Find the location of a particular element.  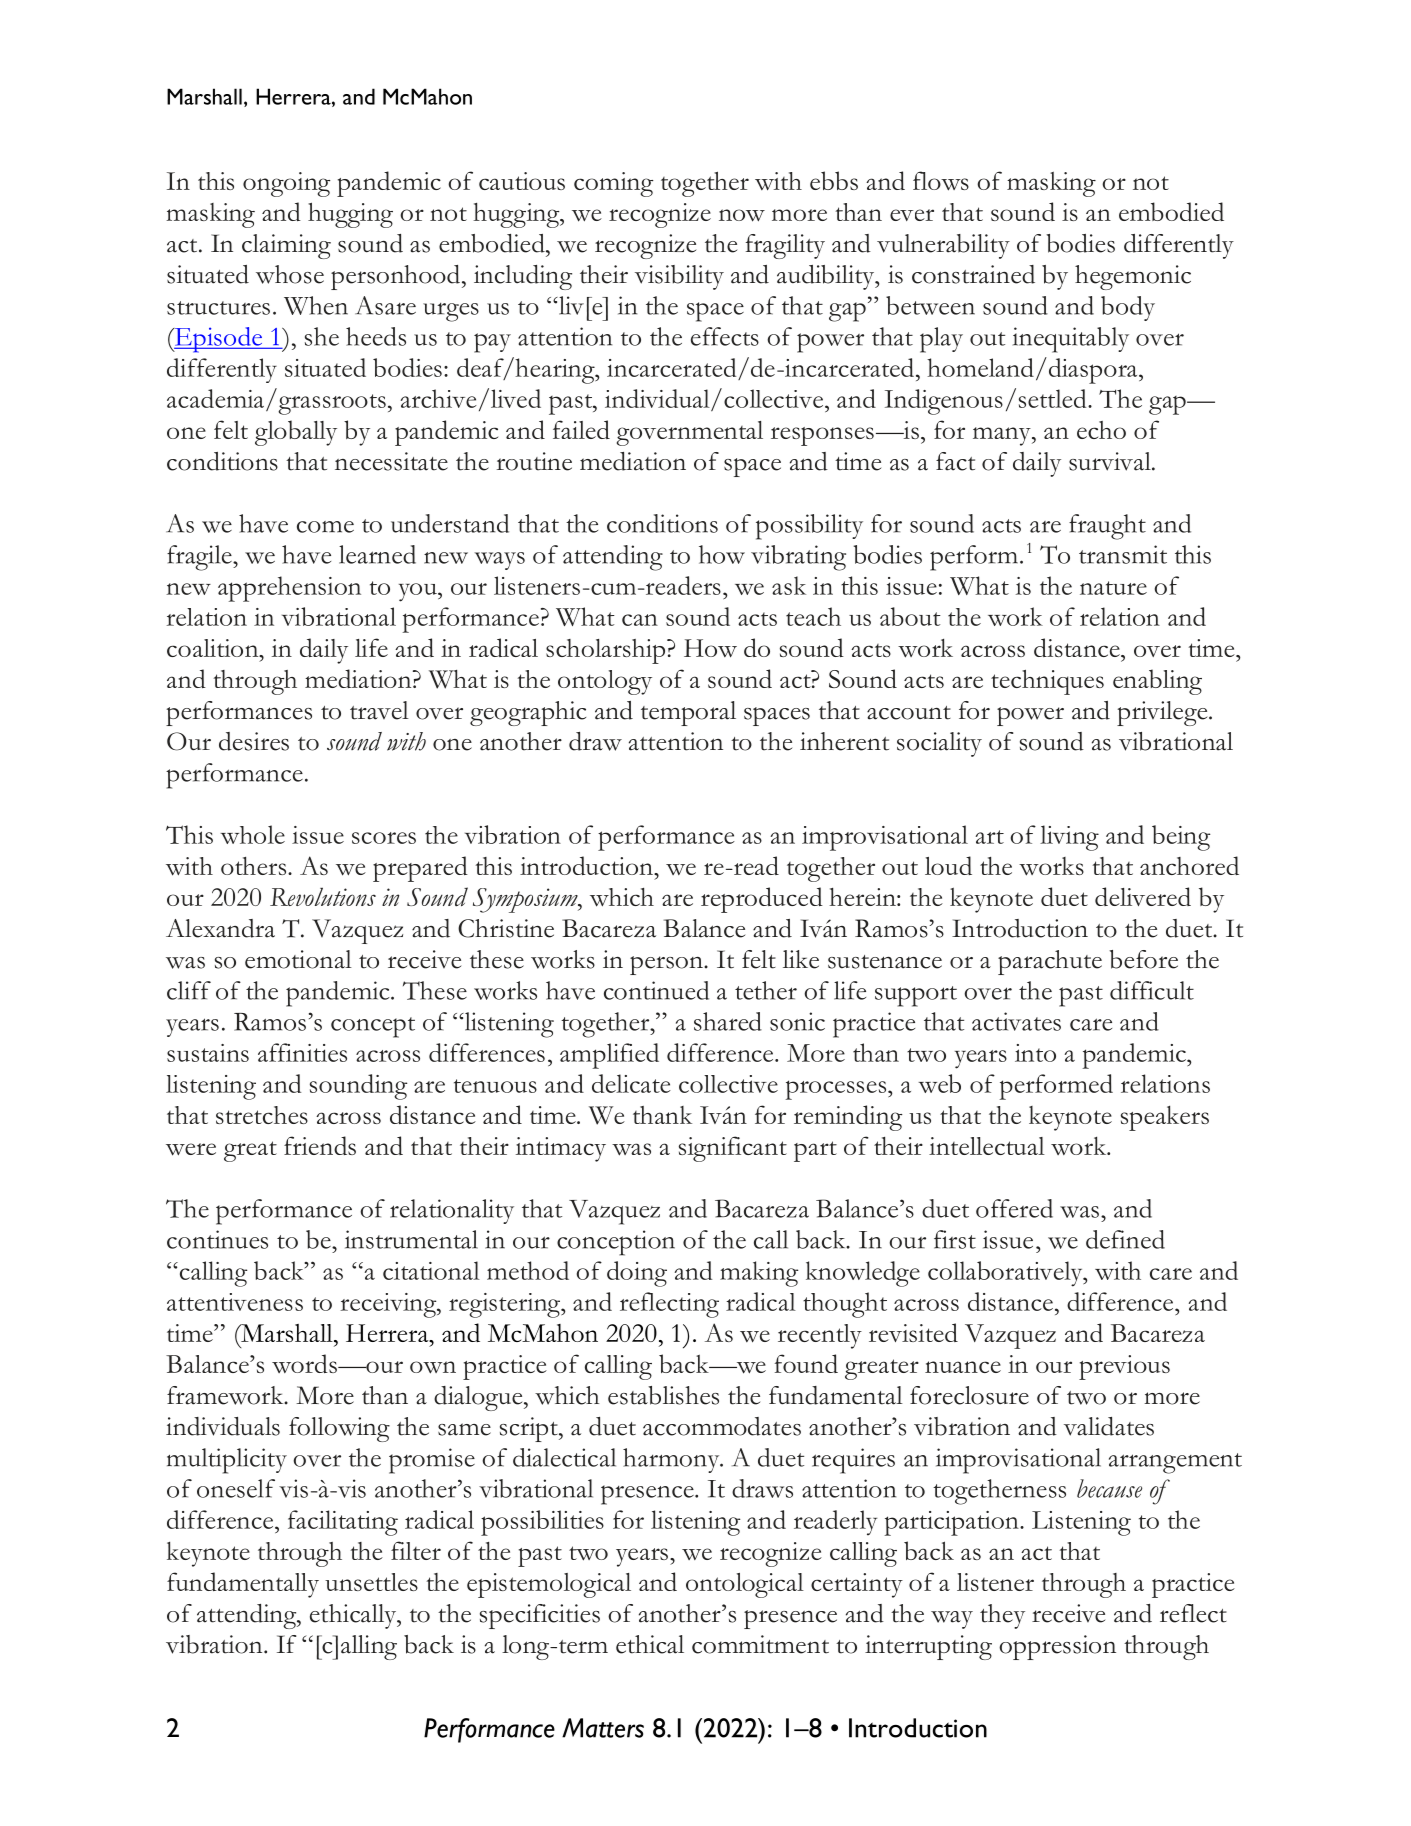

before is located at coordinates (1143, 959).
